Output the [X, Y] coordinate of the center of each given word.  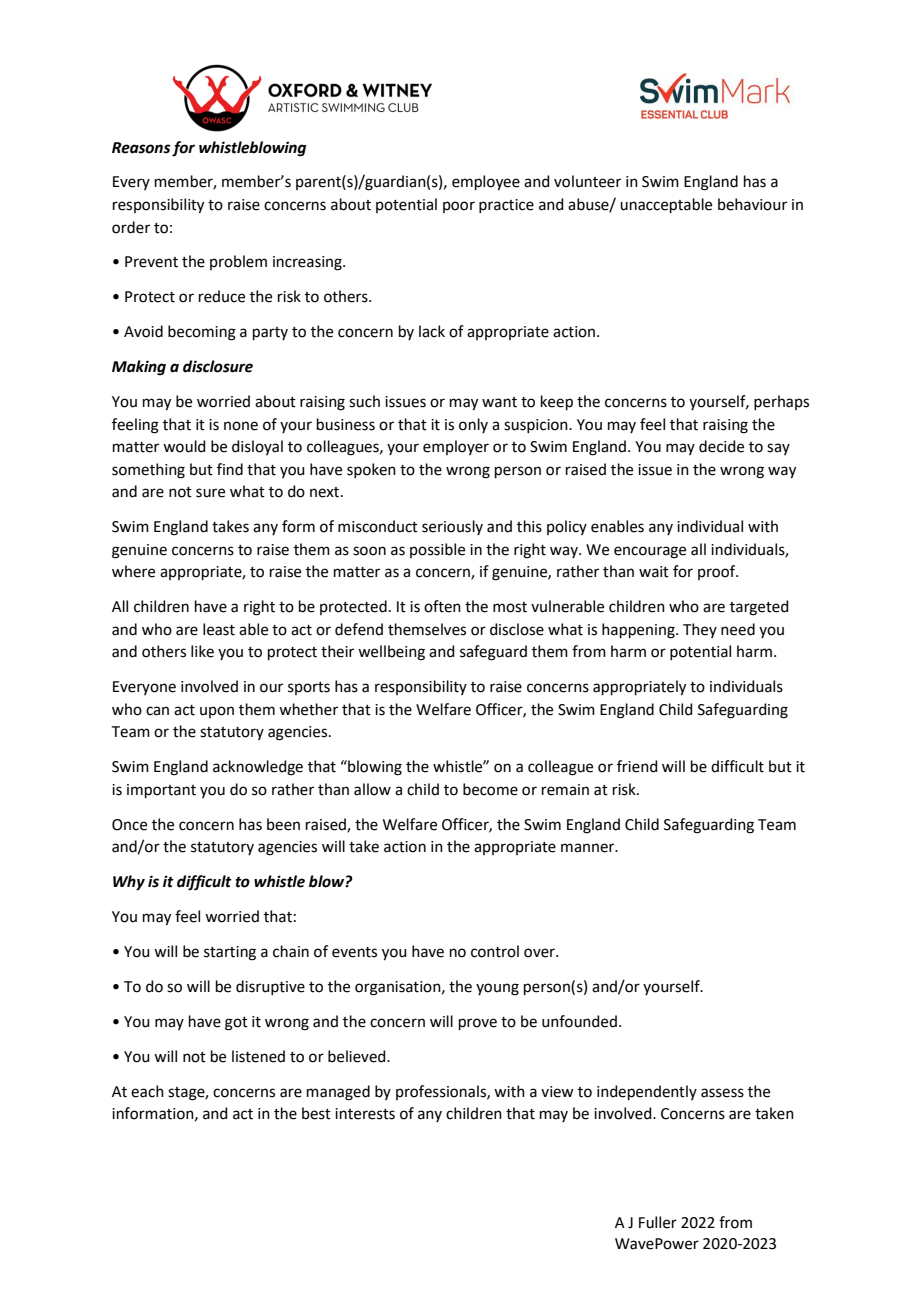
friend [637, 766]
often [442, 606]
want [499, 402]
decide [721, 446]
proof [718, 572]
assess [722, 1093]
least [219, 629]
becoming [202, 333]
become [490, 789]
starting [230, 953]
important [161, 791]
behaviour [752, 204]
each [147, 1091]
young [497, 989]
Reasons [141, 148]
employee [486, 183]
